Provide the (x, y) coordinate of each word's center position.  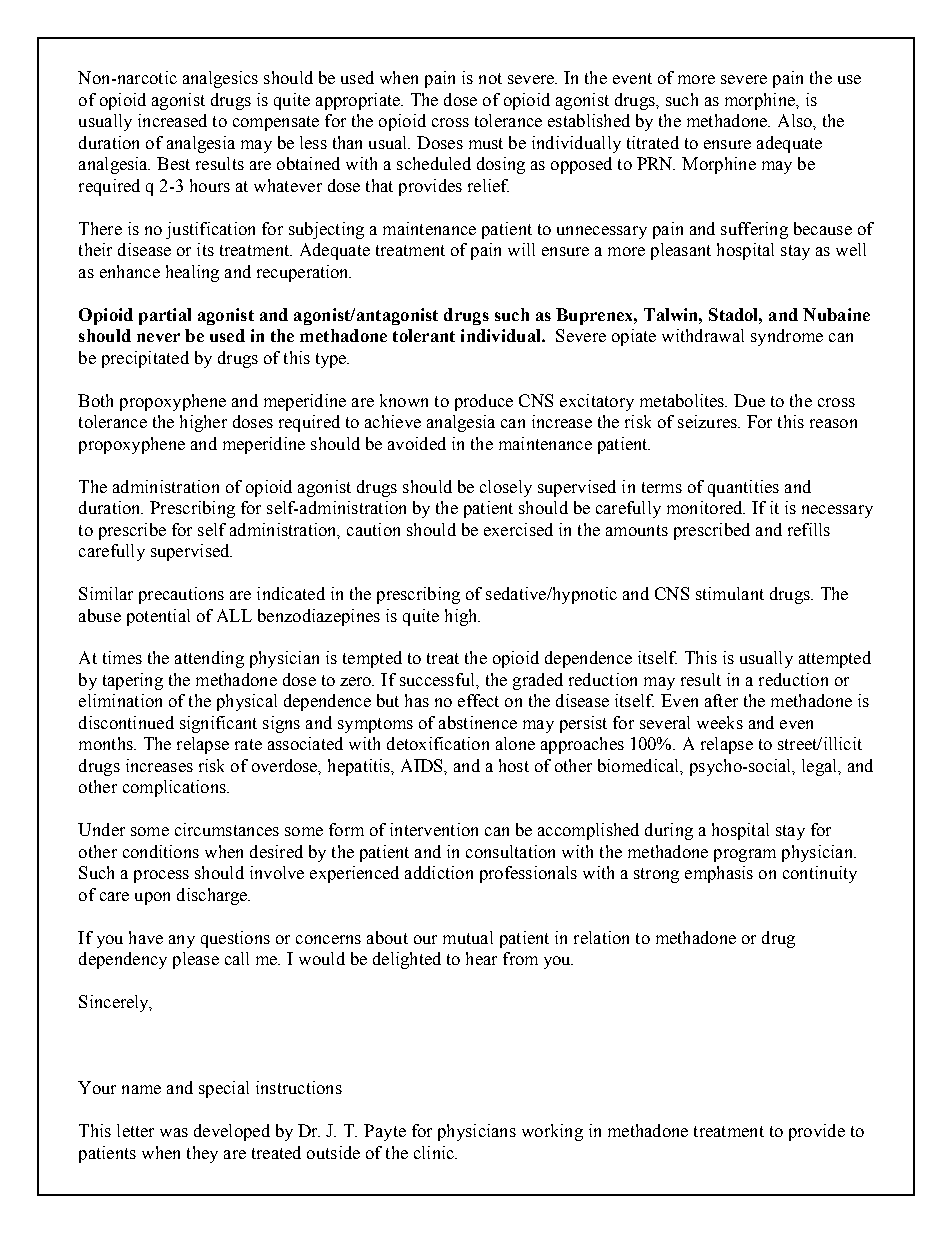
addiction (439, 872)
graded (538, 681)
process (161, 876)
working (552, 1132)
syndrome (787, 337)
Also (796, 120)
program (745, 855)
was (174, 1132)
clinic (435, 1152)
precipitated (145, 359)
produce (484, 402)
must (486, 143)
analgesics (220, 79)
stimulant (730, 593)
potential (158, 617)
